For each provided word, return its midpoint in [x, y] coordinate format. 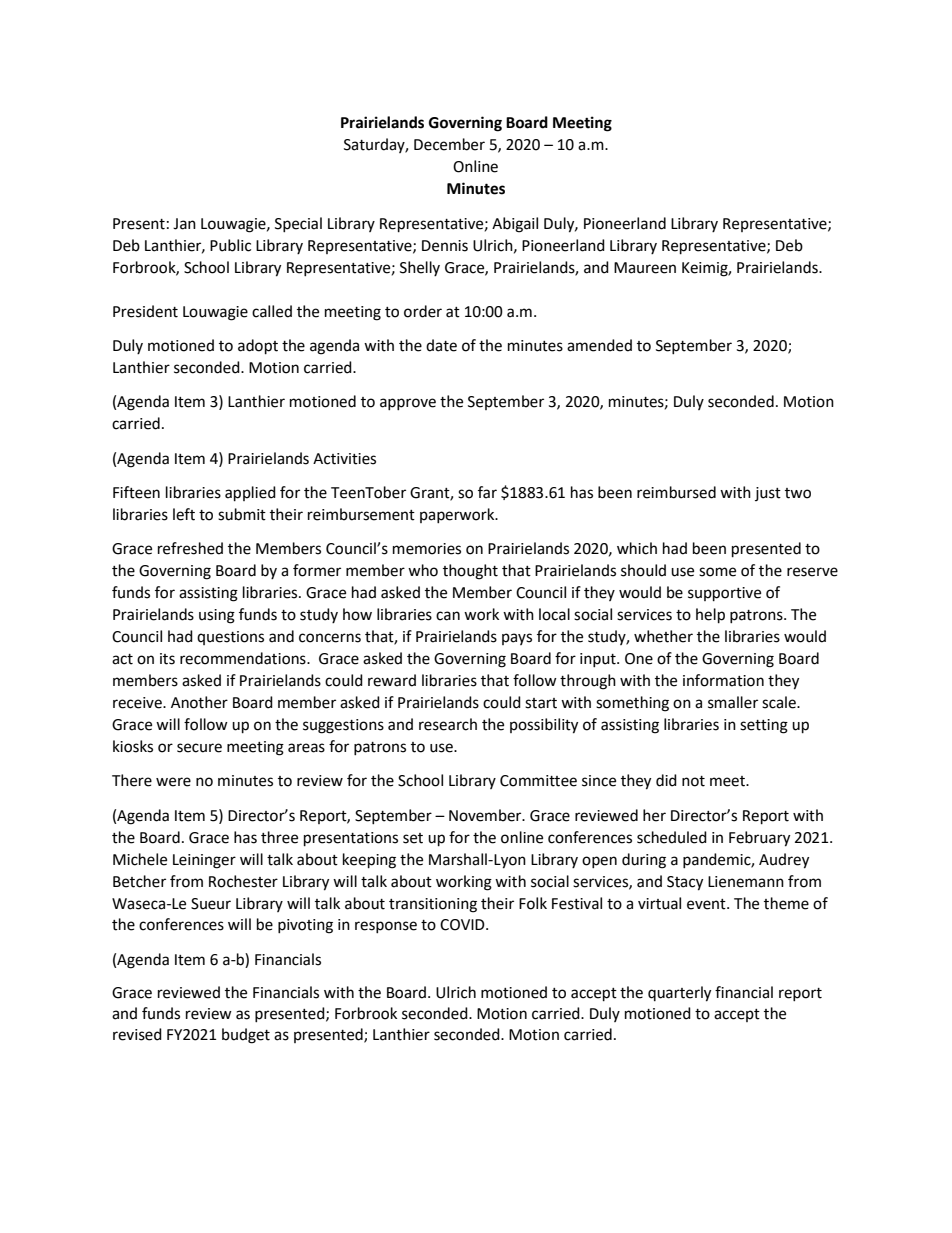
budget [246, 1036]
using [217, 616]
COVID [463, 925]
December [449, 144]
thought [470, 572]
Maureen [645, 268]
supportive [724, 594]
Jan [184, 224]
